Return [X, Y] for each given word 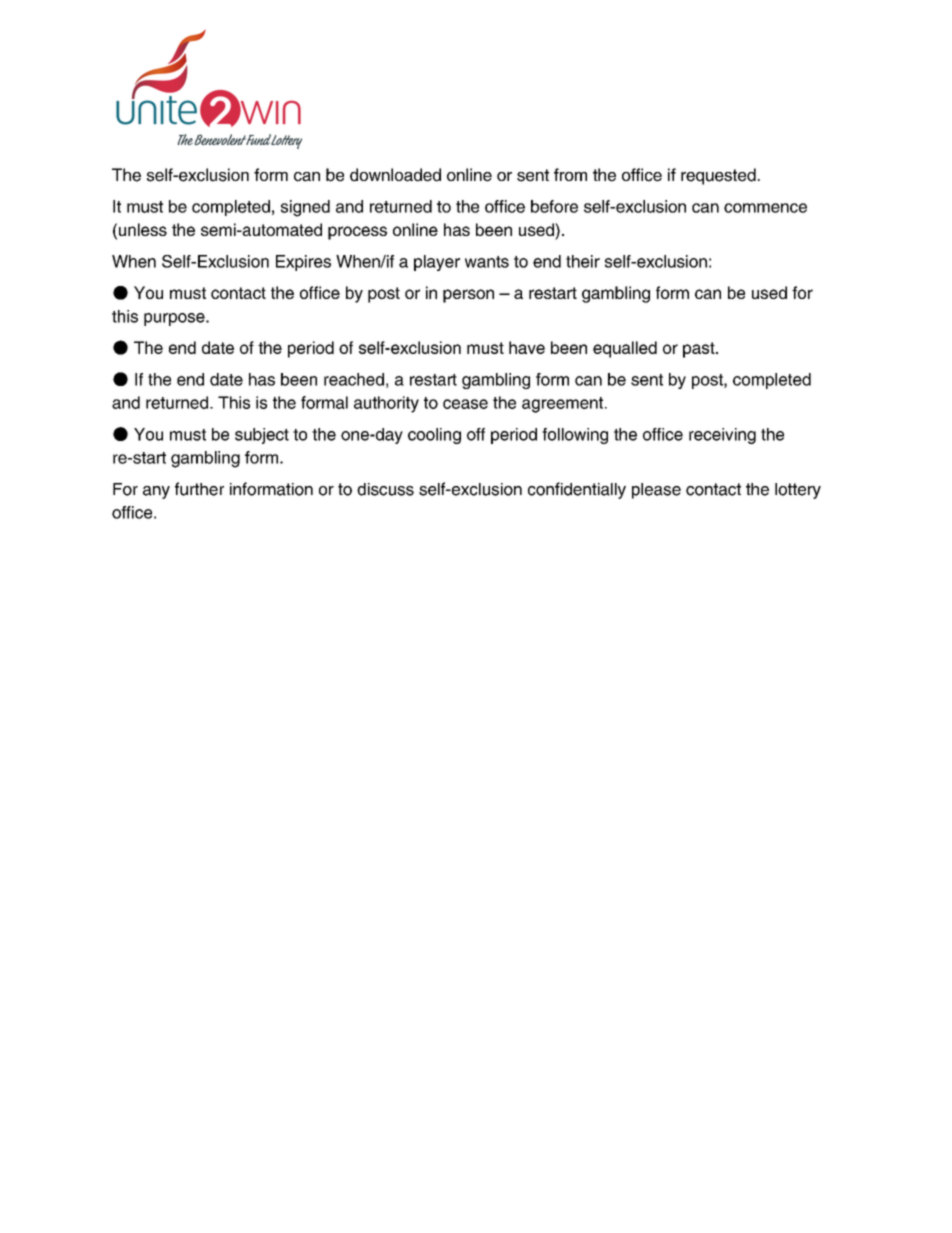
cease [465, 404]
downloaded [395, 175]
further [199, 489]
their [583, 261]
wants [487, 262]
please [656, 491]
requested [718, 176]
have [527, 347]
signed [305, 208]
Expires [303, 263]
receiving [722, 436]
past [700, 350]
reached [354, 379]
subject [262, 436]
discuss [385, 489]
